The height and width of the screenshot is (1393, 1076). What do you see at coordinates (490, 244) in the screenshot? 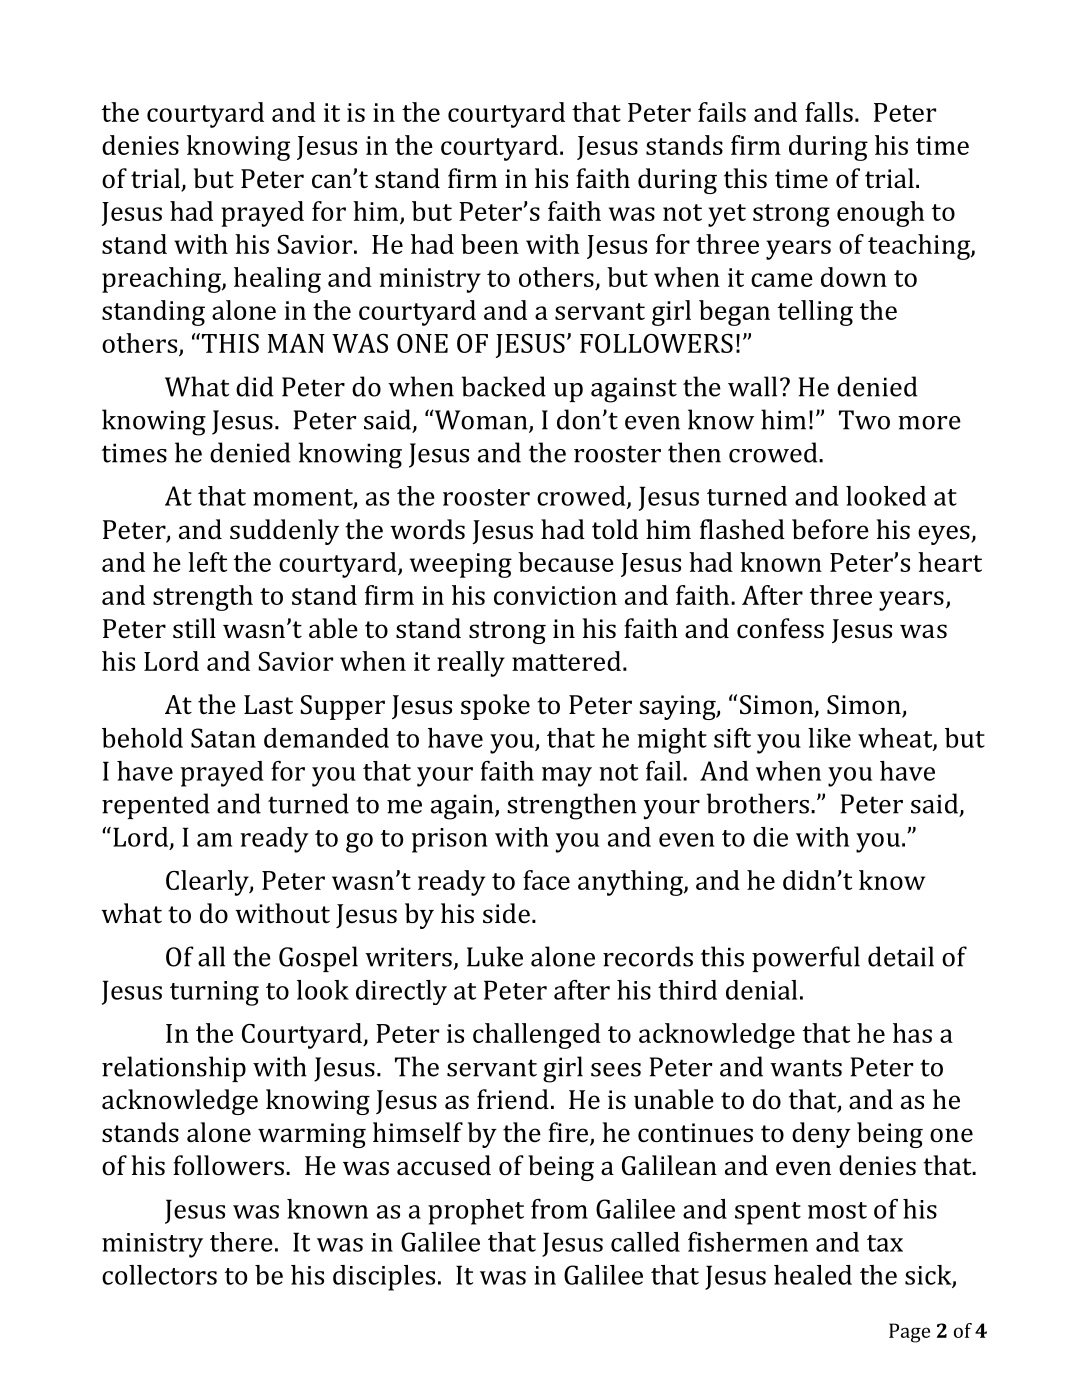
I see `been` at bounding box center [490, 244].
